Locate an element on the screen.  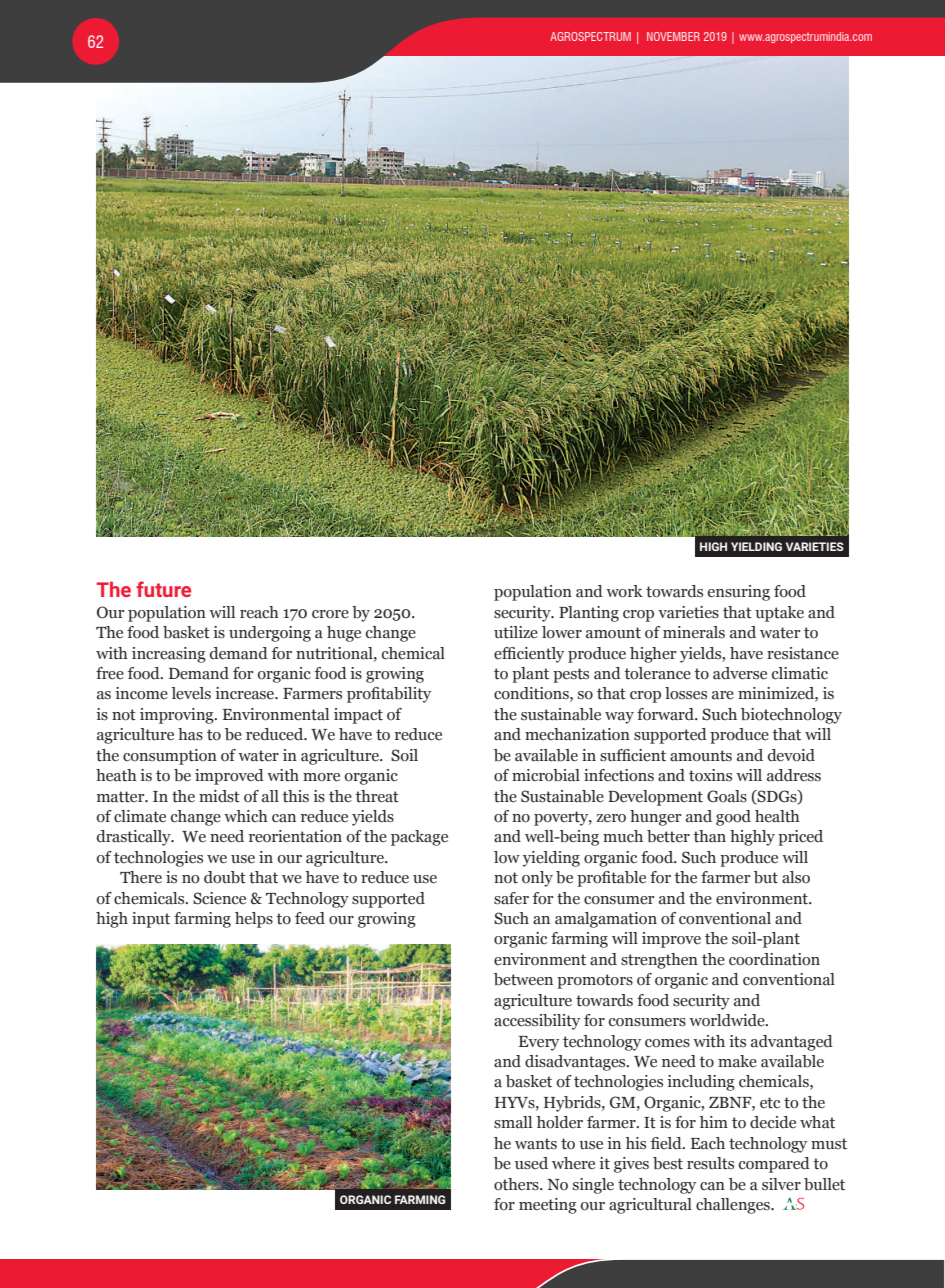
increasing is located at coordinates (169, 655).
